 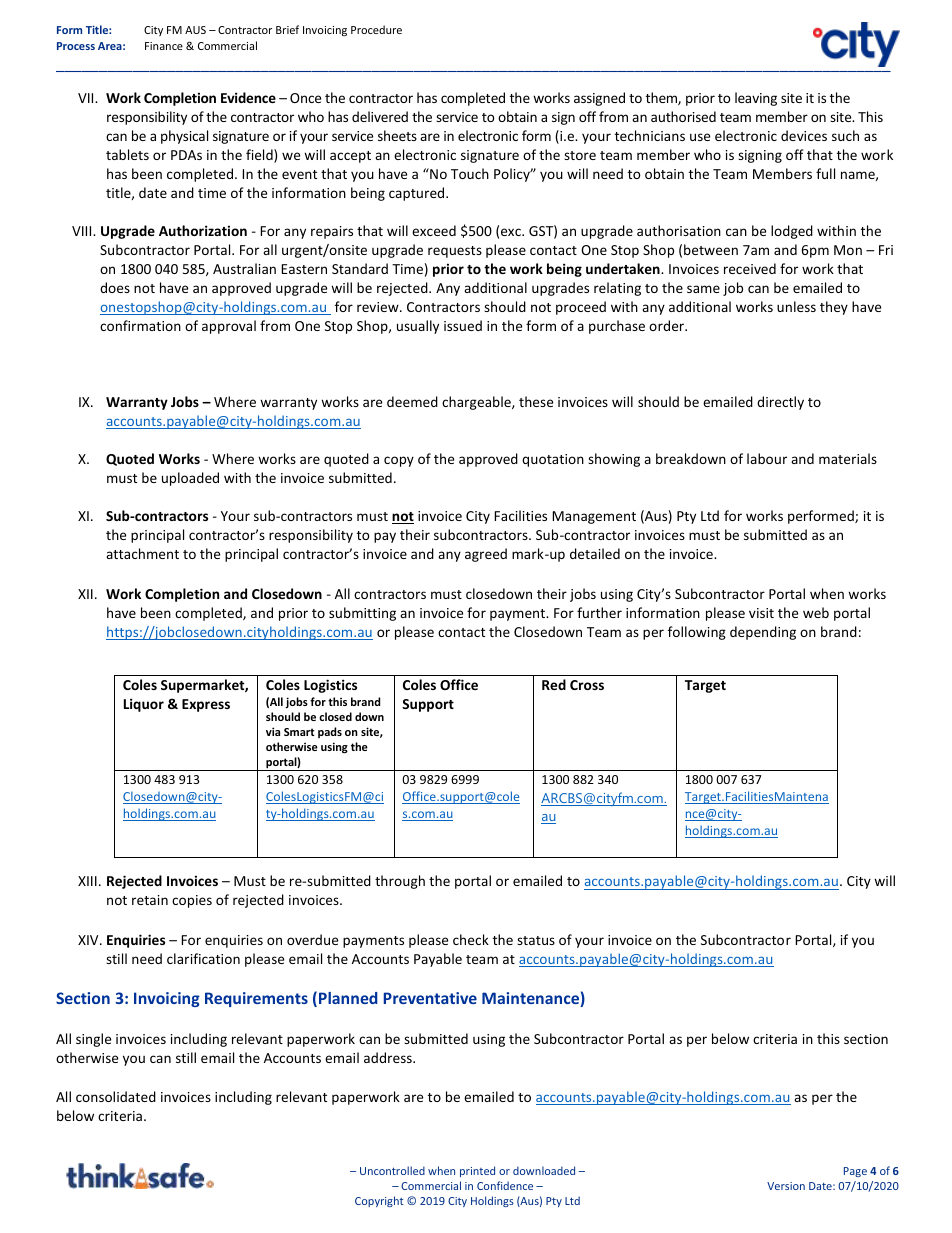 What do you see at coordinates (140, 325) in the screenshot?
I see `confirmation` at bounding box center [140, 325].
